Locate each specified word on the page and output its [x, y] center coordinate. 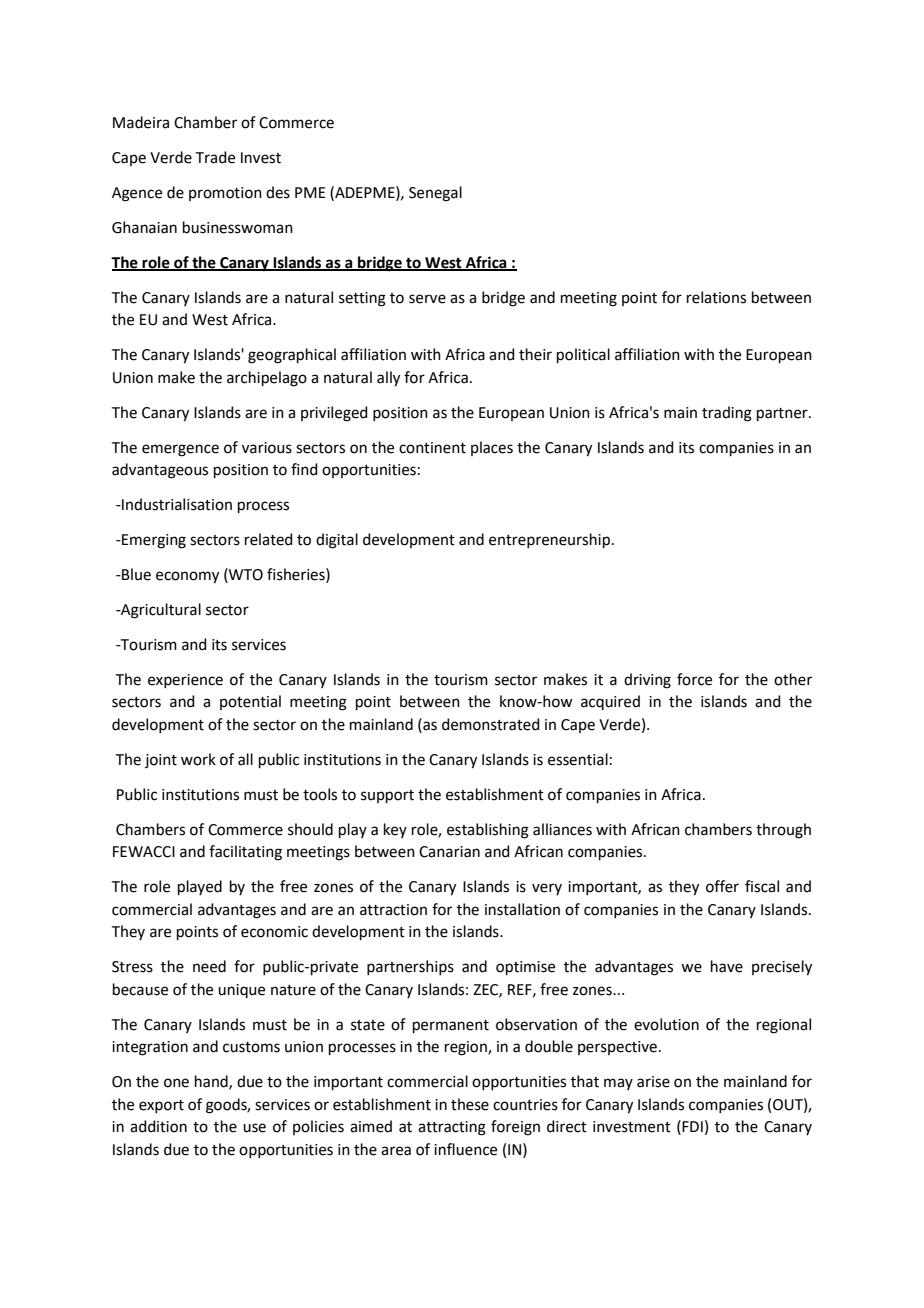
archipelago [267, 379]
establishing [488, 831]
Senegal [435, 194]
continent [432, 448]
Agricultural [160, 611]
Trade [215, 157]
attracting [452, 1128]
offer [722, 886]
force [694, 679]
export [161, 1106]
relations [716, 297]
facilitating [245, 853]
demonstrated [491, 724]
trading [727, 414]
